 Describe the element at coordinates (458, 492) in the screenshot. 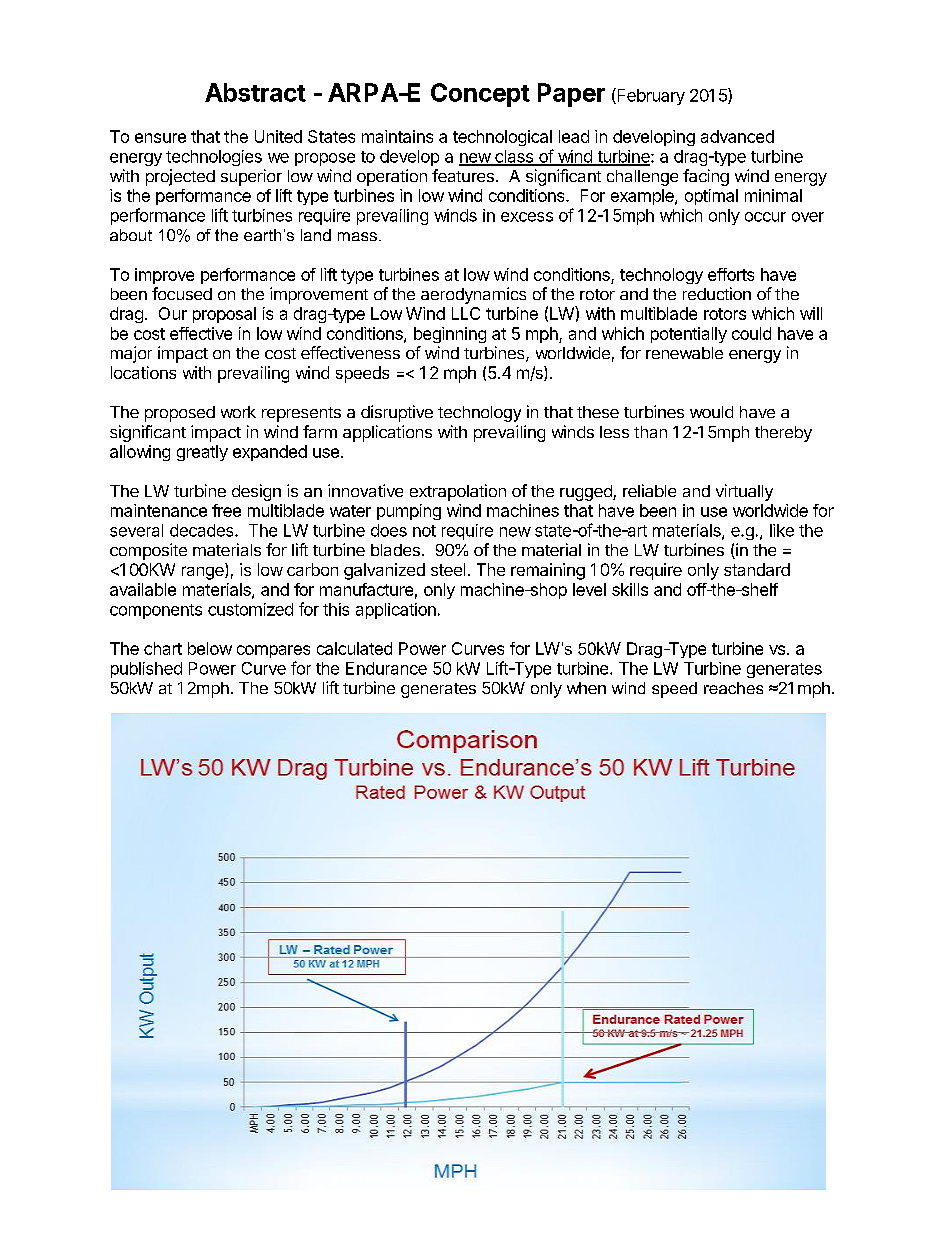

I see `extrapolation` at that location.
